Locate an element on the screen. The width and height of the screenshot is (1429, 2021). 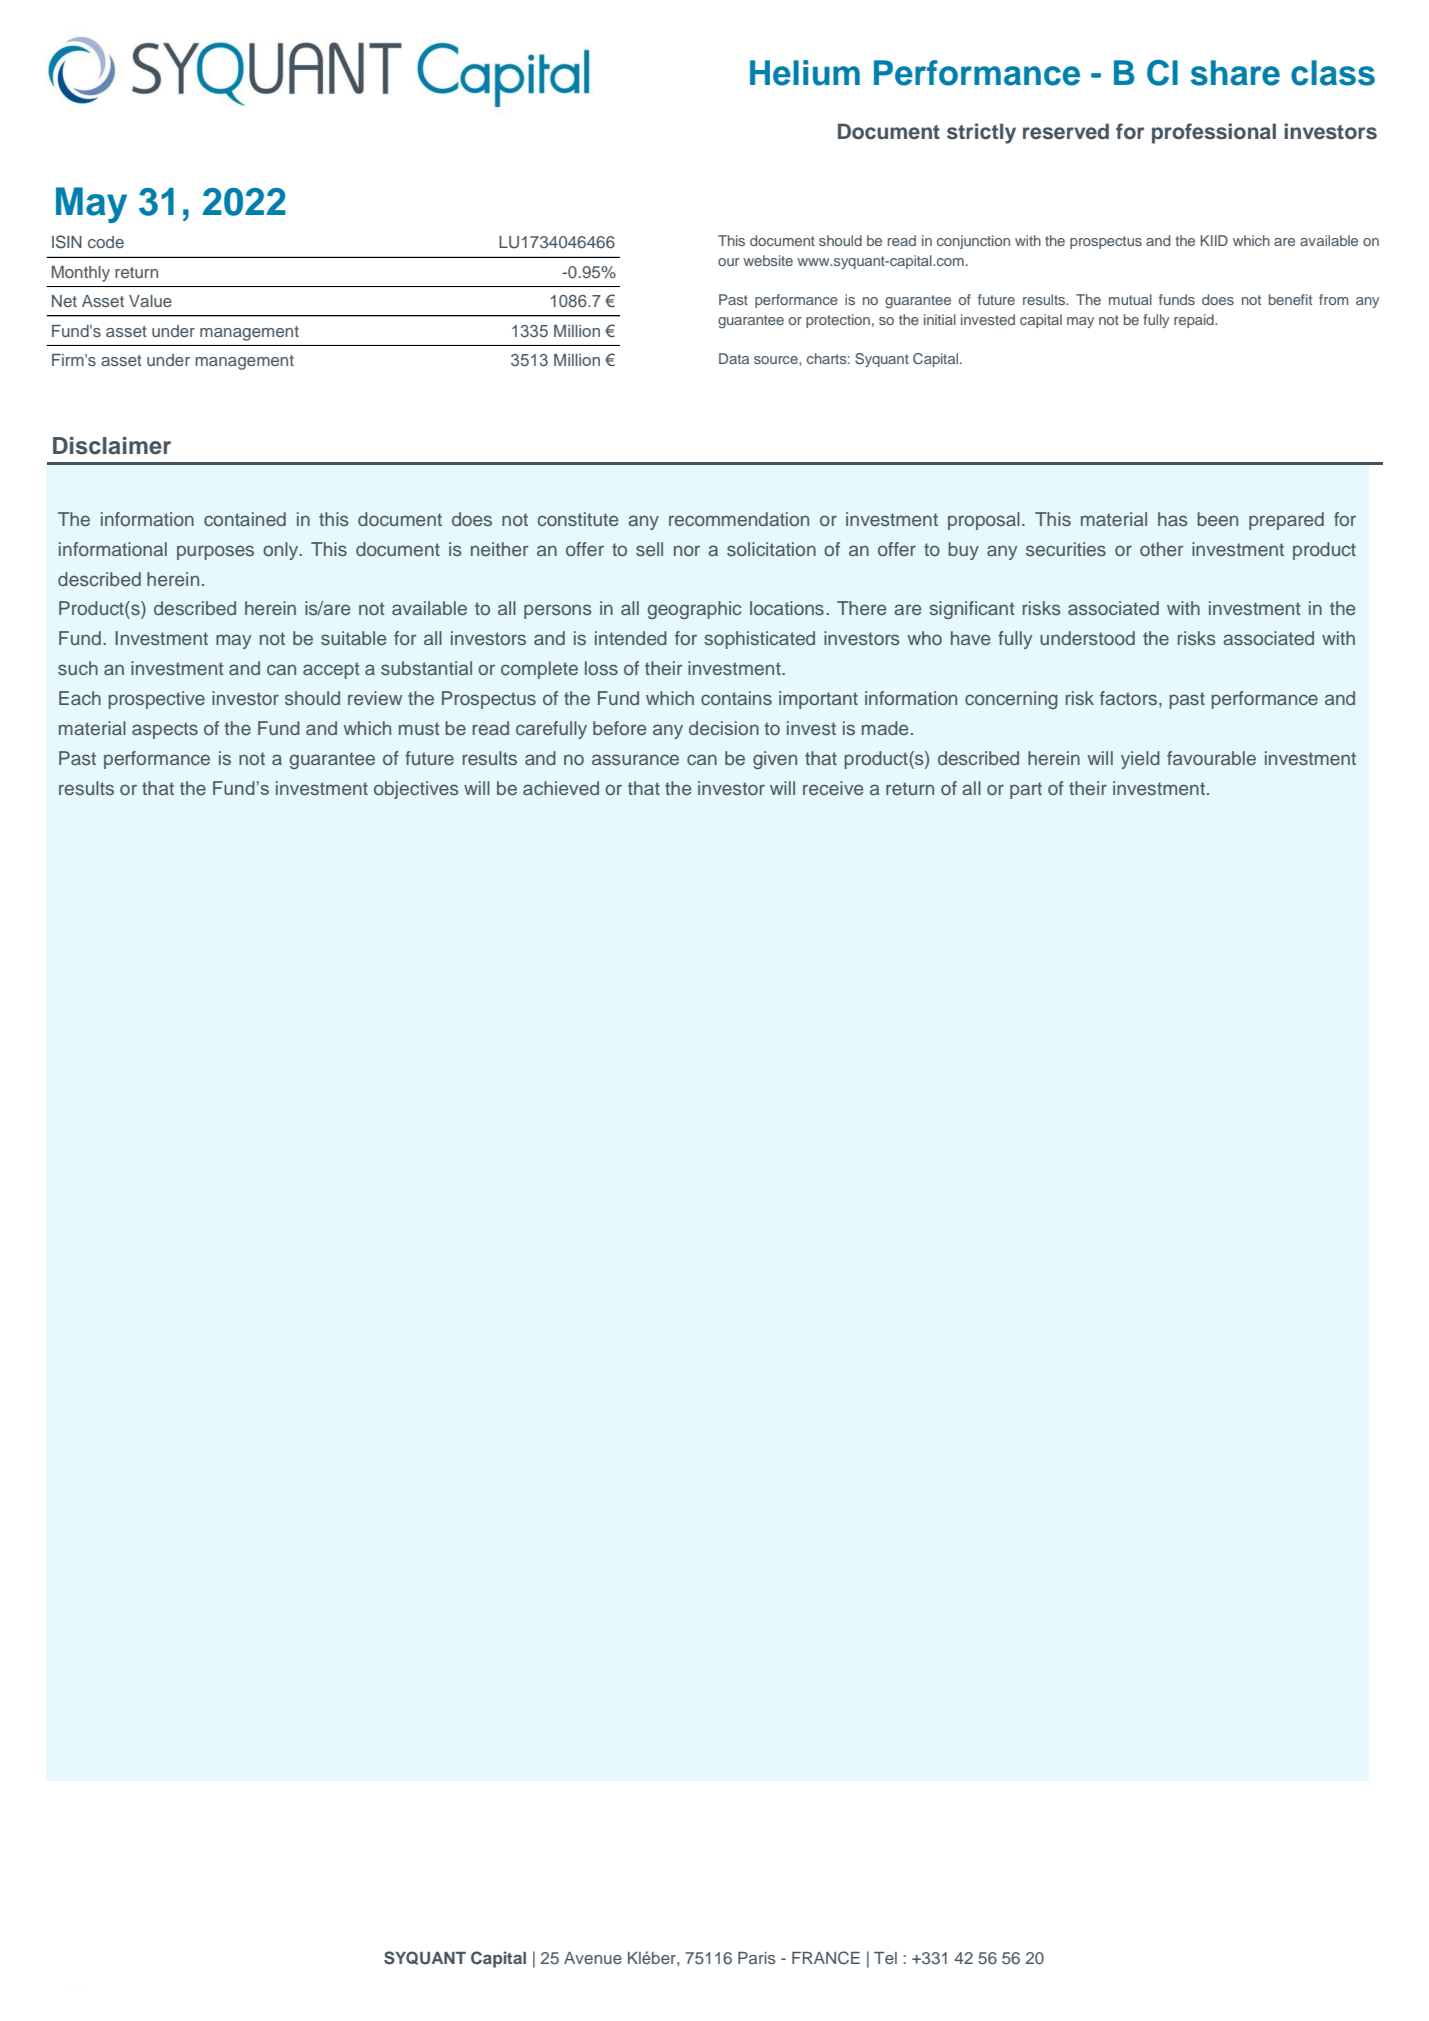
code is located at coordinates (106, 242).
